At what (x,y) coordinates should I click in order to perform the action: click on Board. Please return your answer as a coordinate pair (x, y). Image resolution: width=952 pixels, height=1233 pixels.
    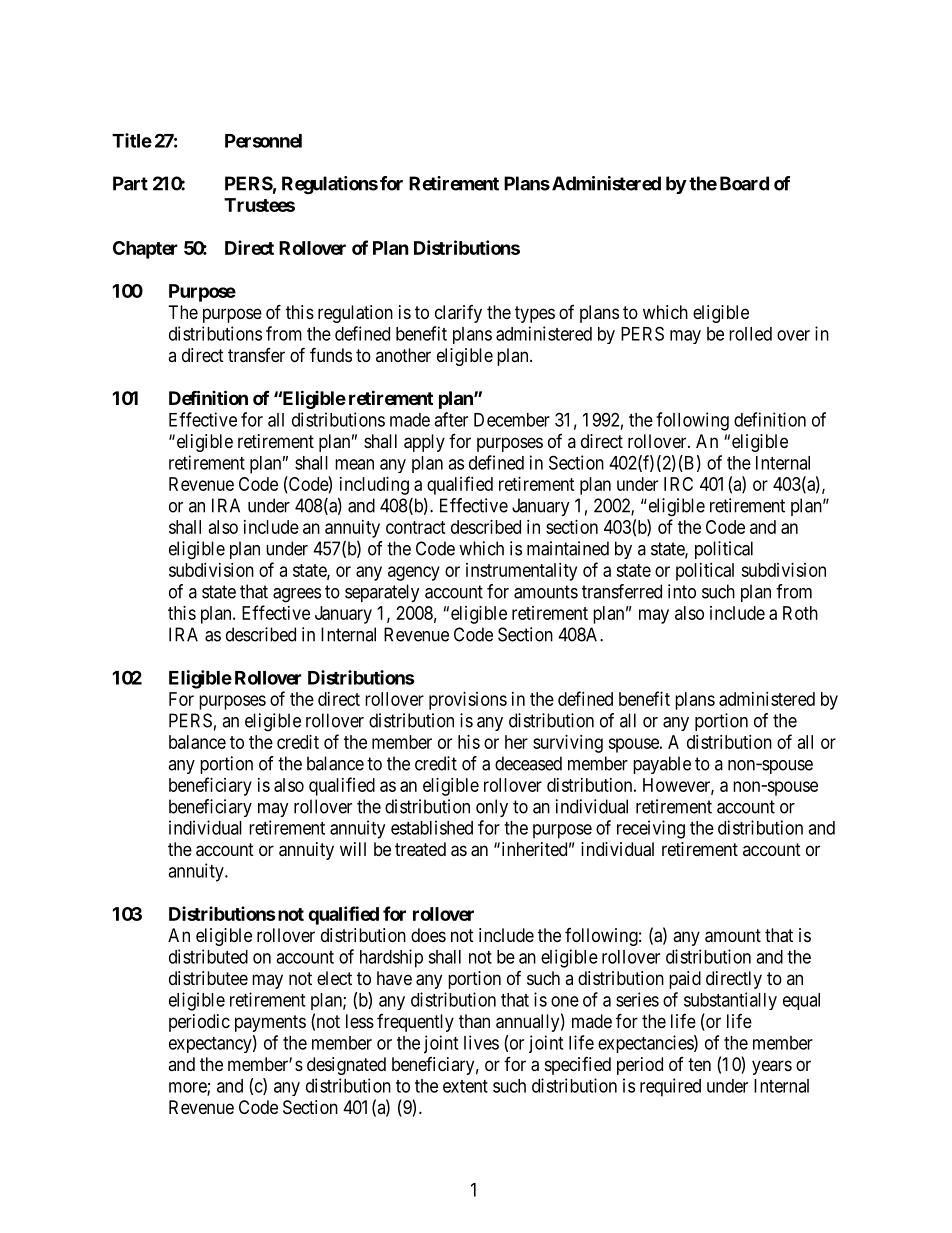
    Looking at the image, I should click on (744, 183).
